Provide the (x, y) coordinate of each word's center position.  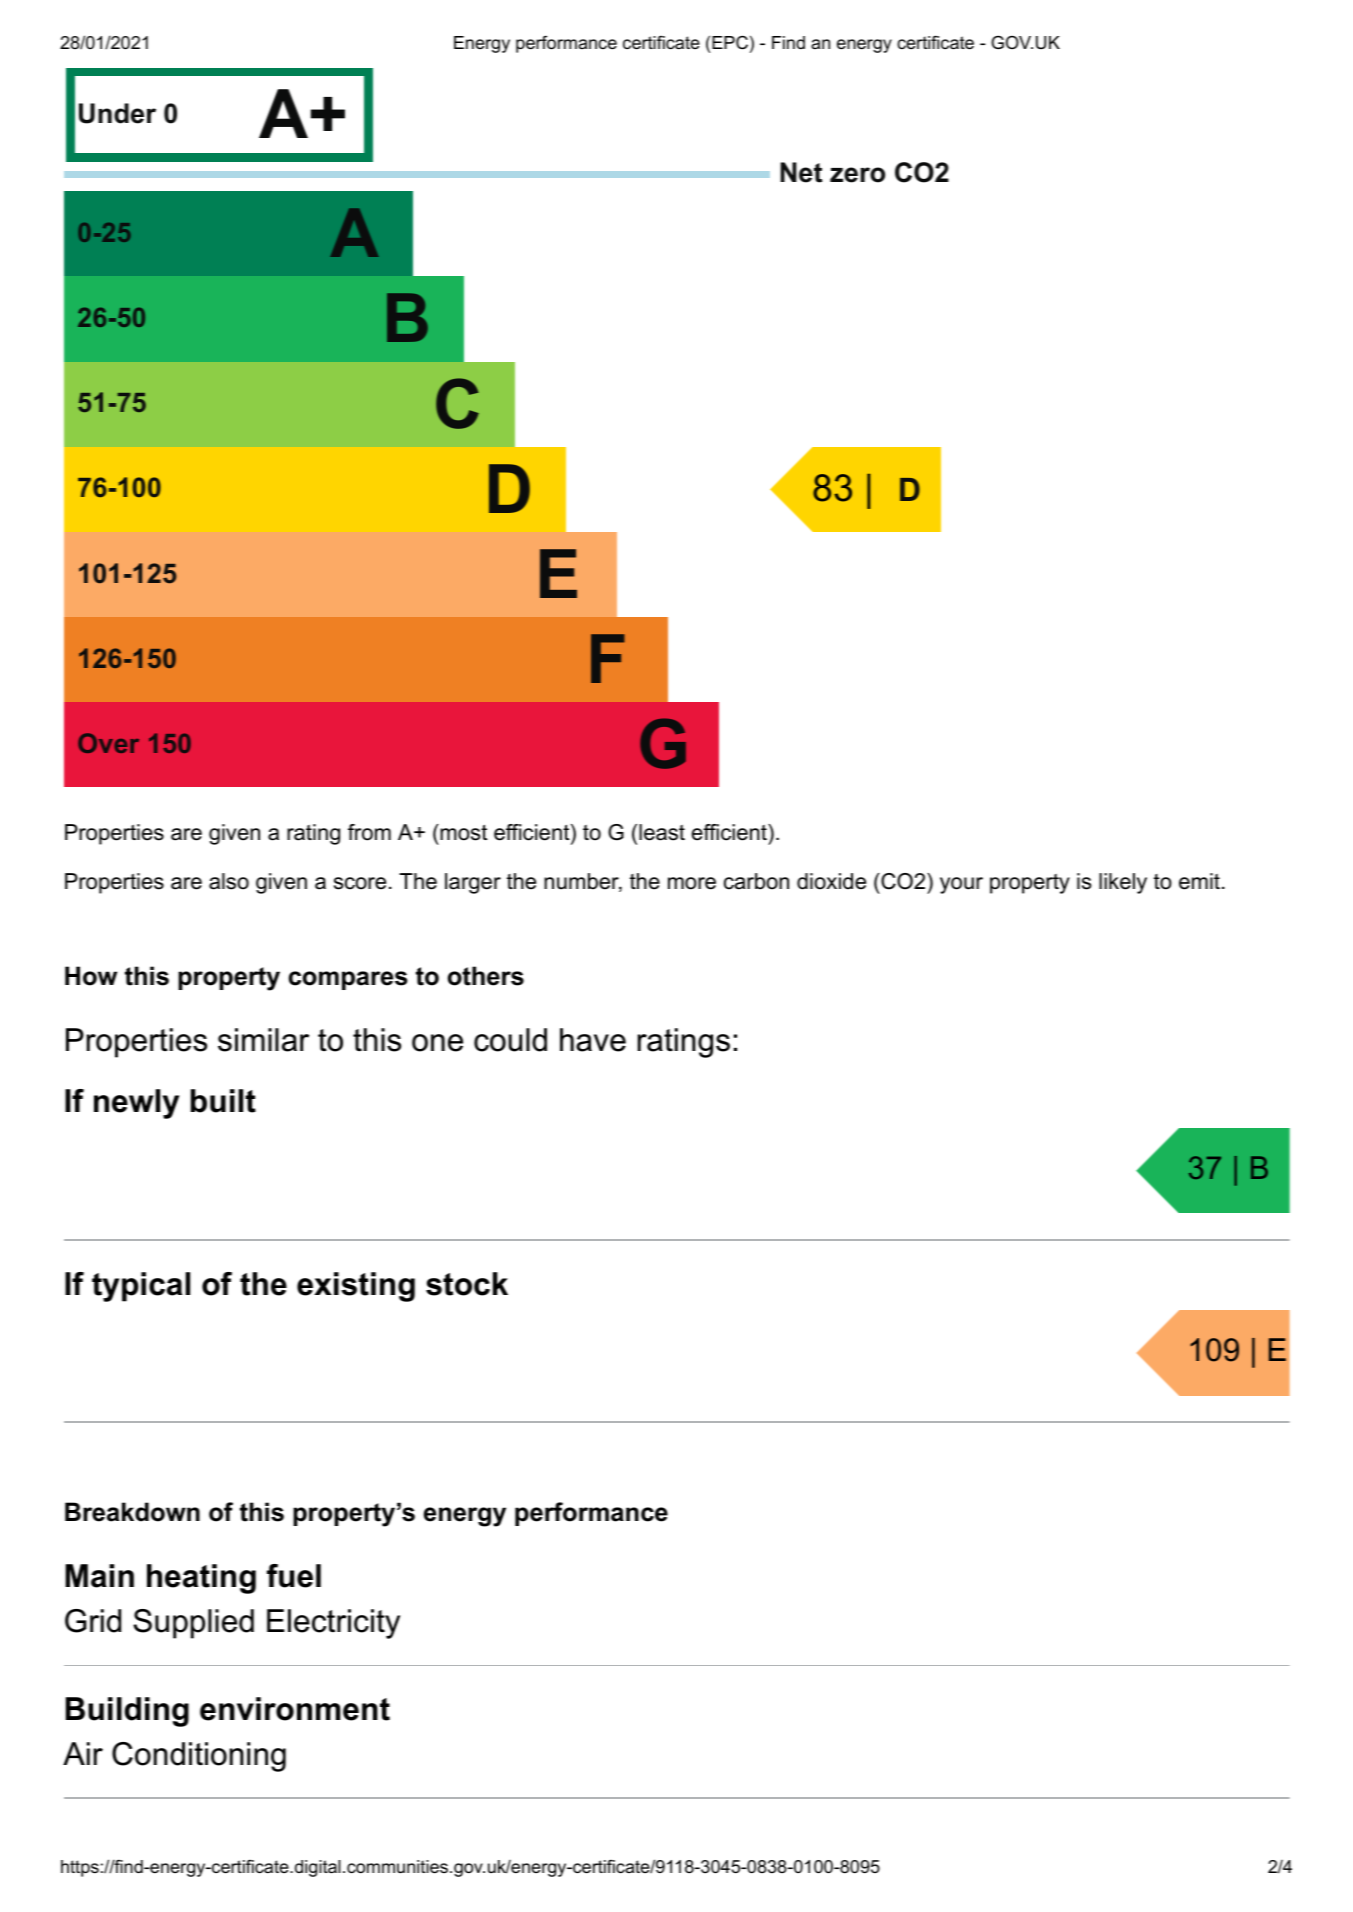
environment (295, 1709)
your (961, 885)
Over (108, 743)
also (229, 881)
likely (1123, 883)
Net (801, 172)
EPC (730, 42)
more (692, 883)
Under (117, 113)
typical (141, 1287)
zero (857, 175)
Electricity (333, 1624)
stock (467, 1284)
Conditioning (199, 1757)
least (662, 832)
